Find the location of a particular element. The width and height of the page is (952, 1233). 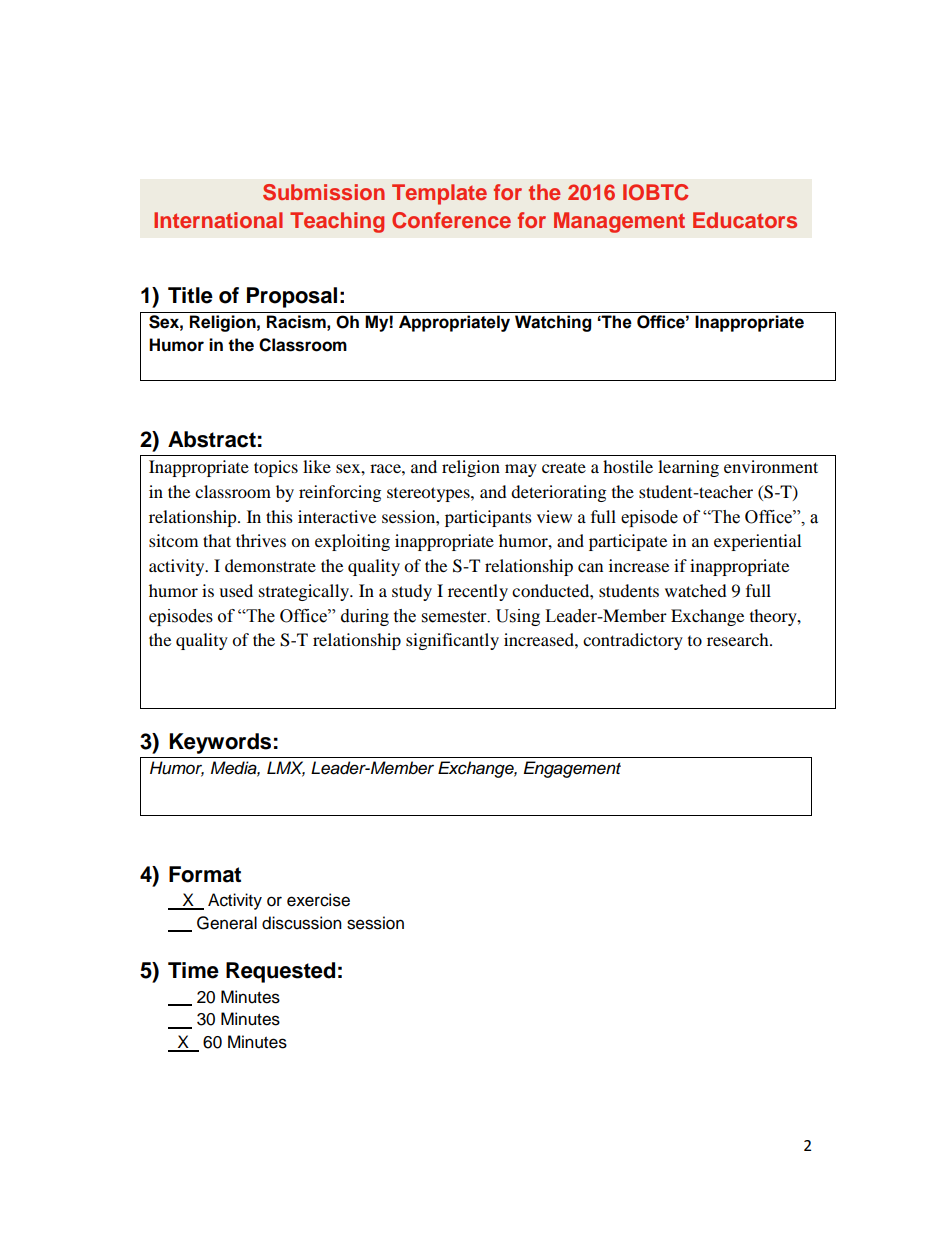

Conference is located at coordinates (451, 220).
